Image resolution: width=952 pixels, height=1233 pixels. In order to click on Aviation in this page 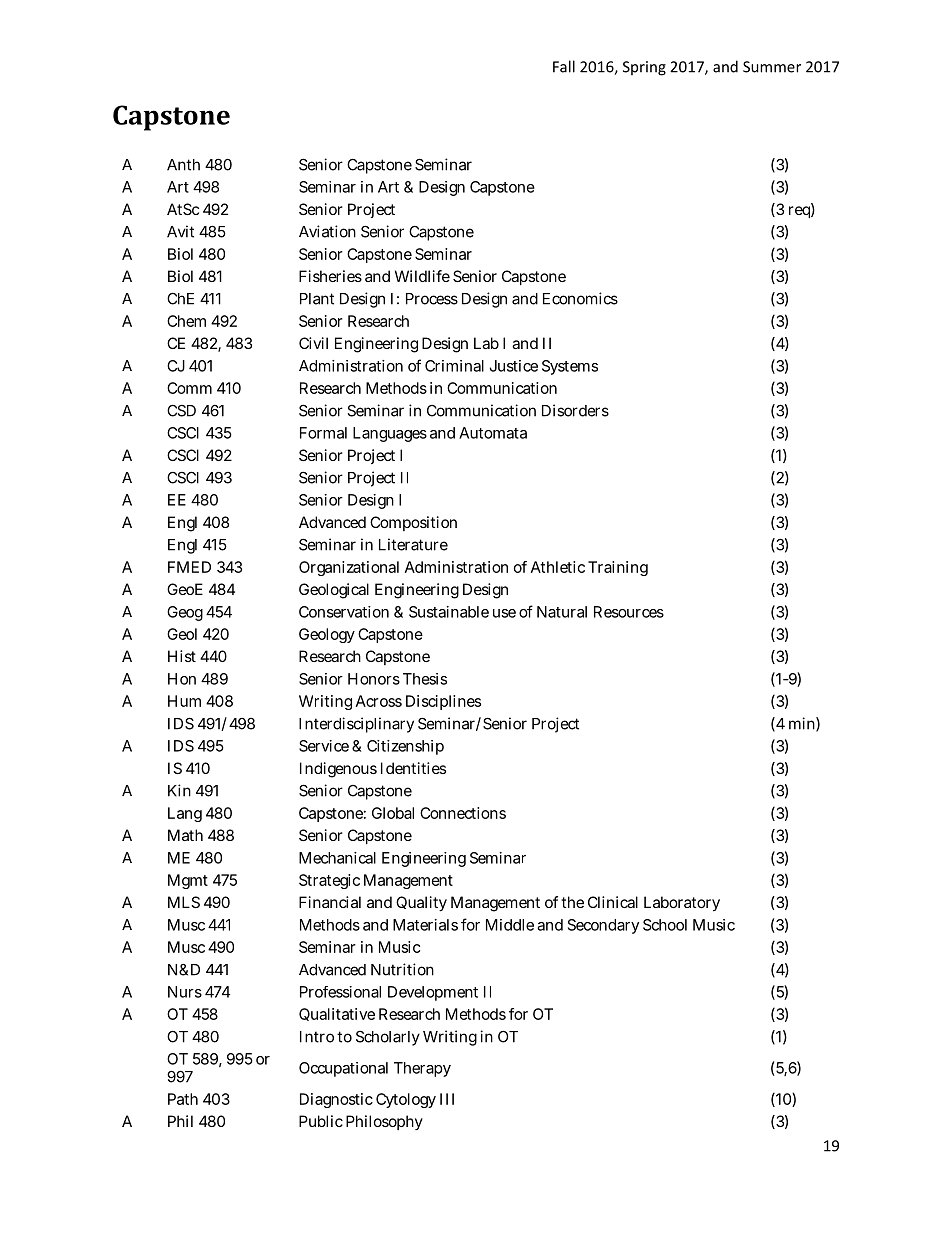, I will do `click(327, 231)`.
